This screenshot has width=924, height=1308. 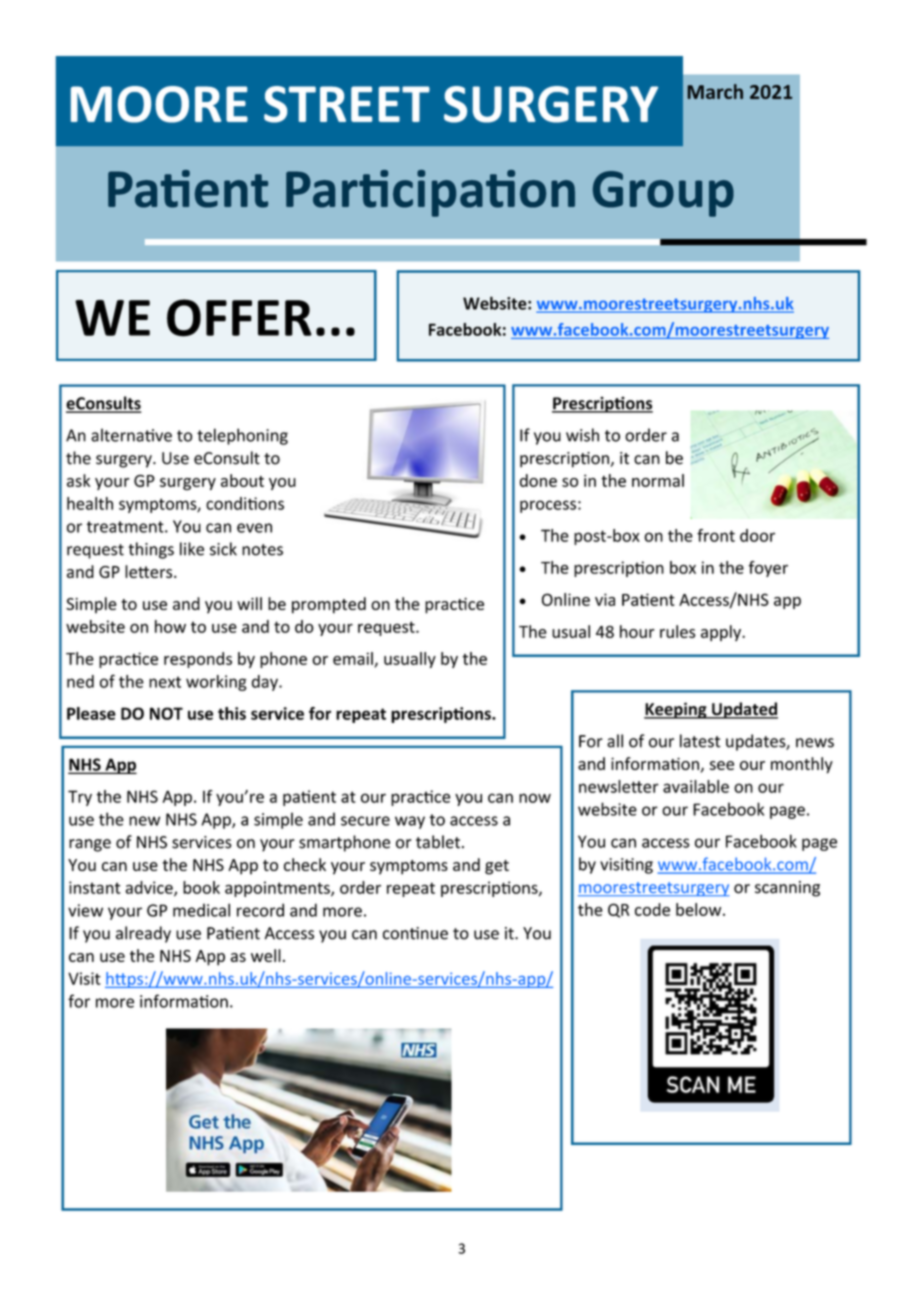 What do you see at coordinates (716, 535) in the screenshot?
I see `front` at bounding box center [716, 535].
